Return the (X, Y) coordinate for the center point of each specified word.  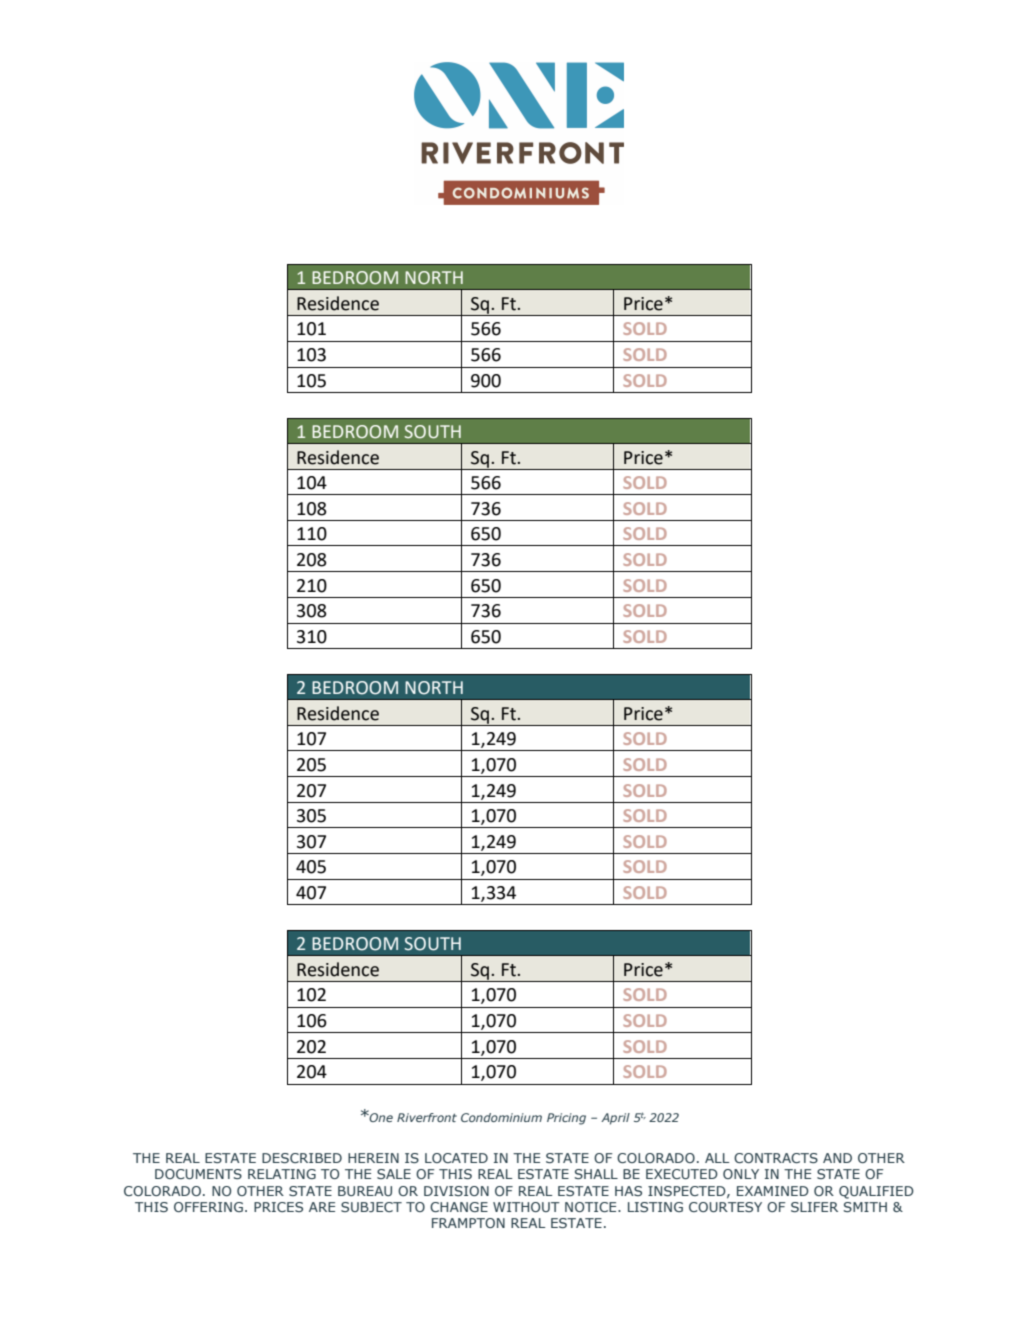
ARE (322, 1207)
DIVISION (456, 1191)
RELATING (282, 1174)
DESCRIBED (302, 1158)
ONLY (741, 1174)
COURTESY (725, 1207)
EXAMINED (773, 1191)
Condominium (501, 1117)
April (615, 1119)
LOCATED (456, 1158)
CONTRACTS (776, 1158)
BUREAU (365, 1191)
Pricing (566, 1119)
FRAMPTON (468, 1223)
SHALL (596, 1174)
